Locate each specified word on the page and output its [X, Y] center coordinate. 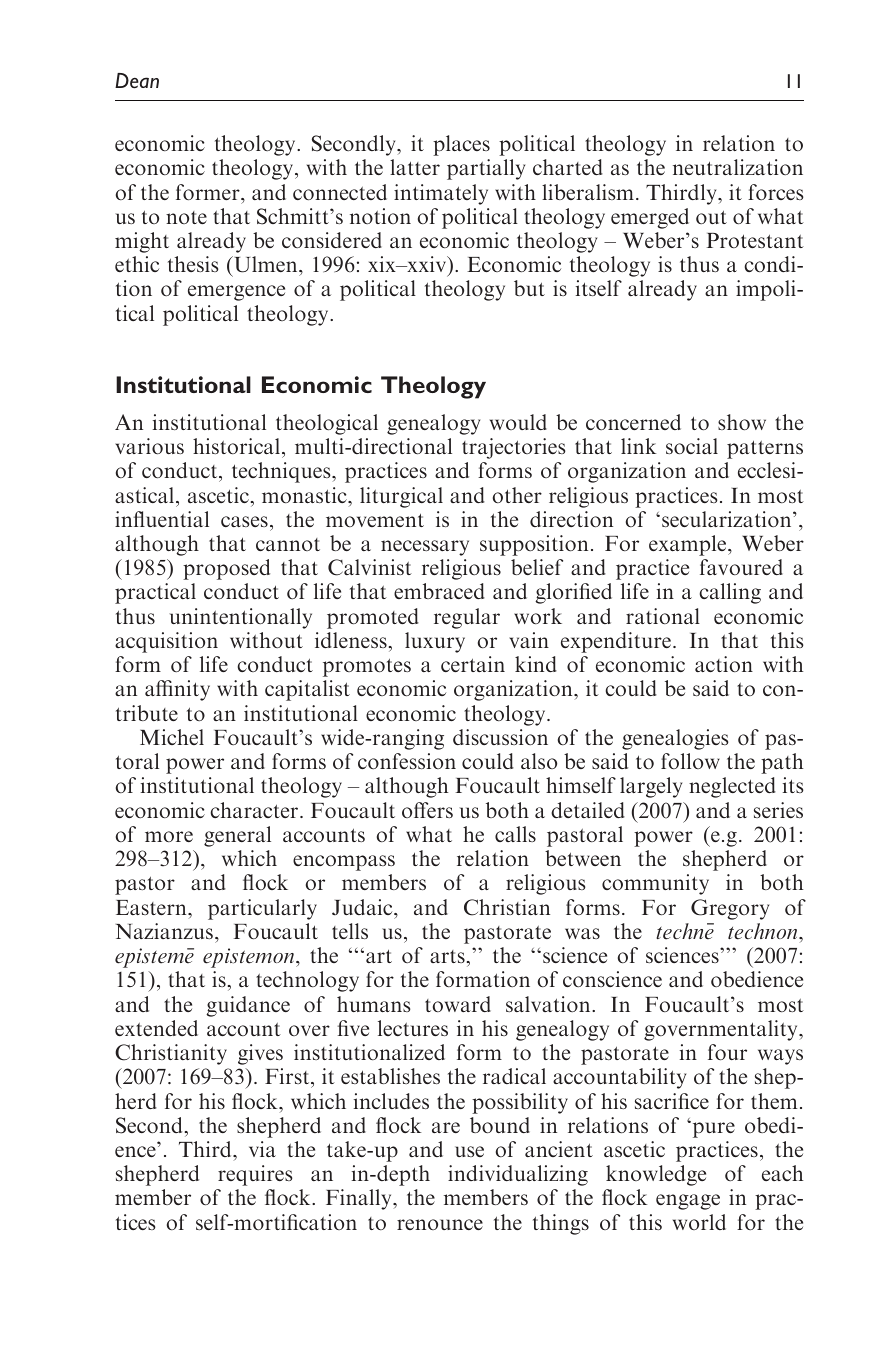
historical [236, 446]
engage [688, 1202]
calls [515, 834]
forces [775, 192]
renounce [440, 1224]
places [461, 145]
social [692, 446]
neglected [732, 787]
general [237, 836]
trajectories [513, 448]
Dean [137, 81]
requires [255, 1175]
